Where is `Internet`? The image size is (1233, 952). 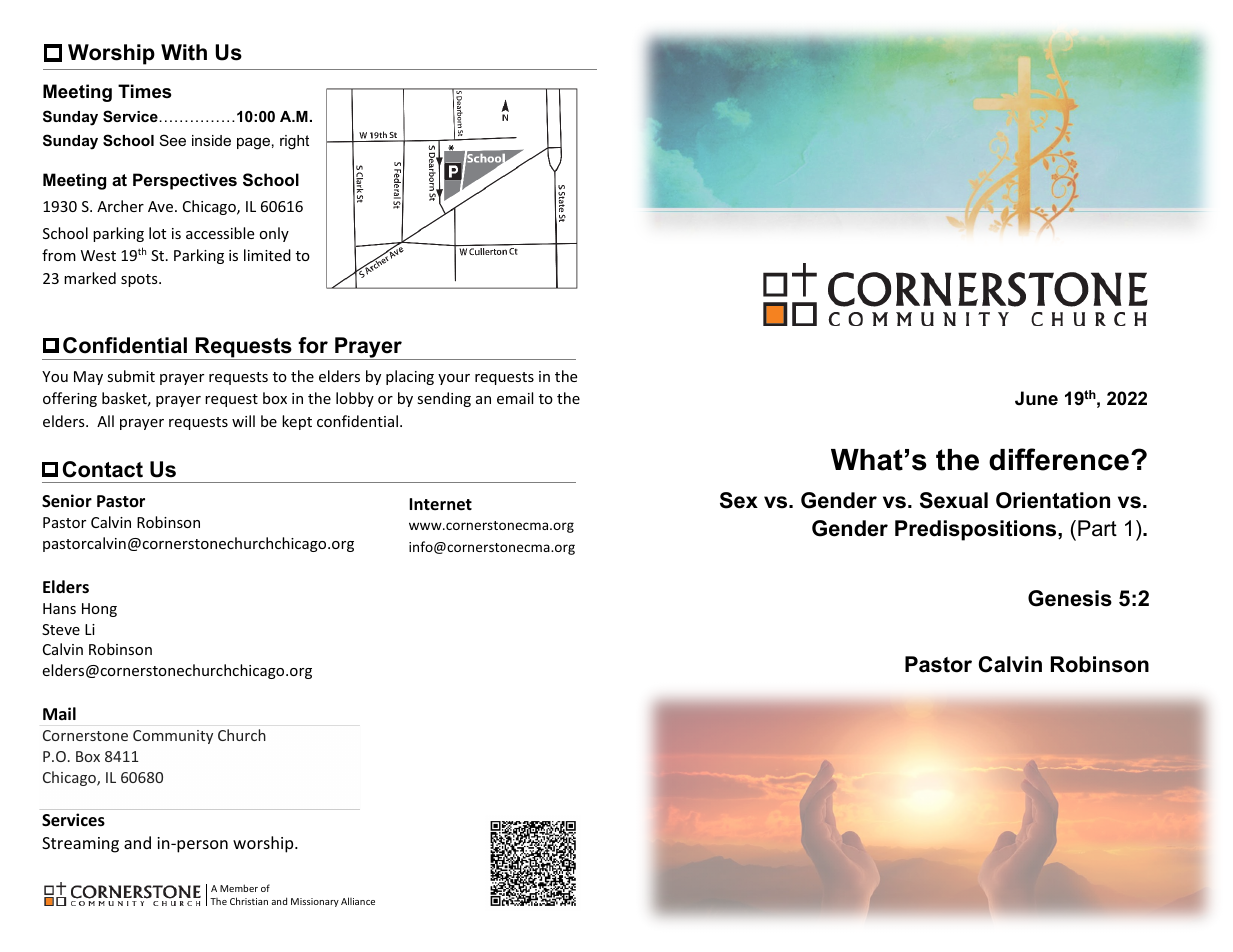
Internet is located at coordinates (440, 504).
